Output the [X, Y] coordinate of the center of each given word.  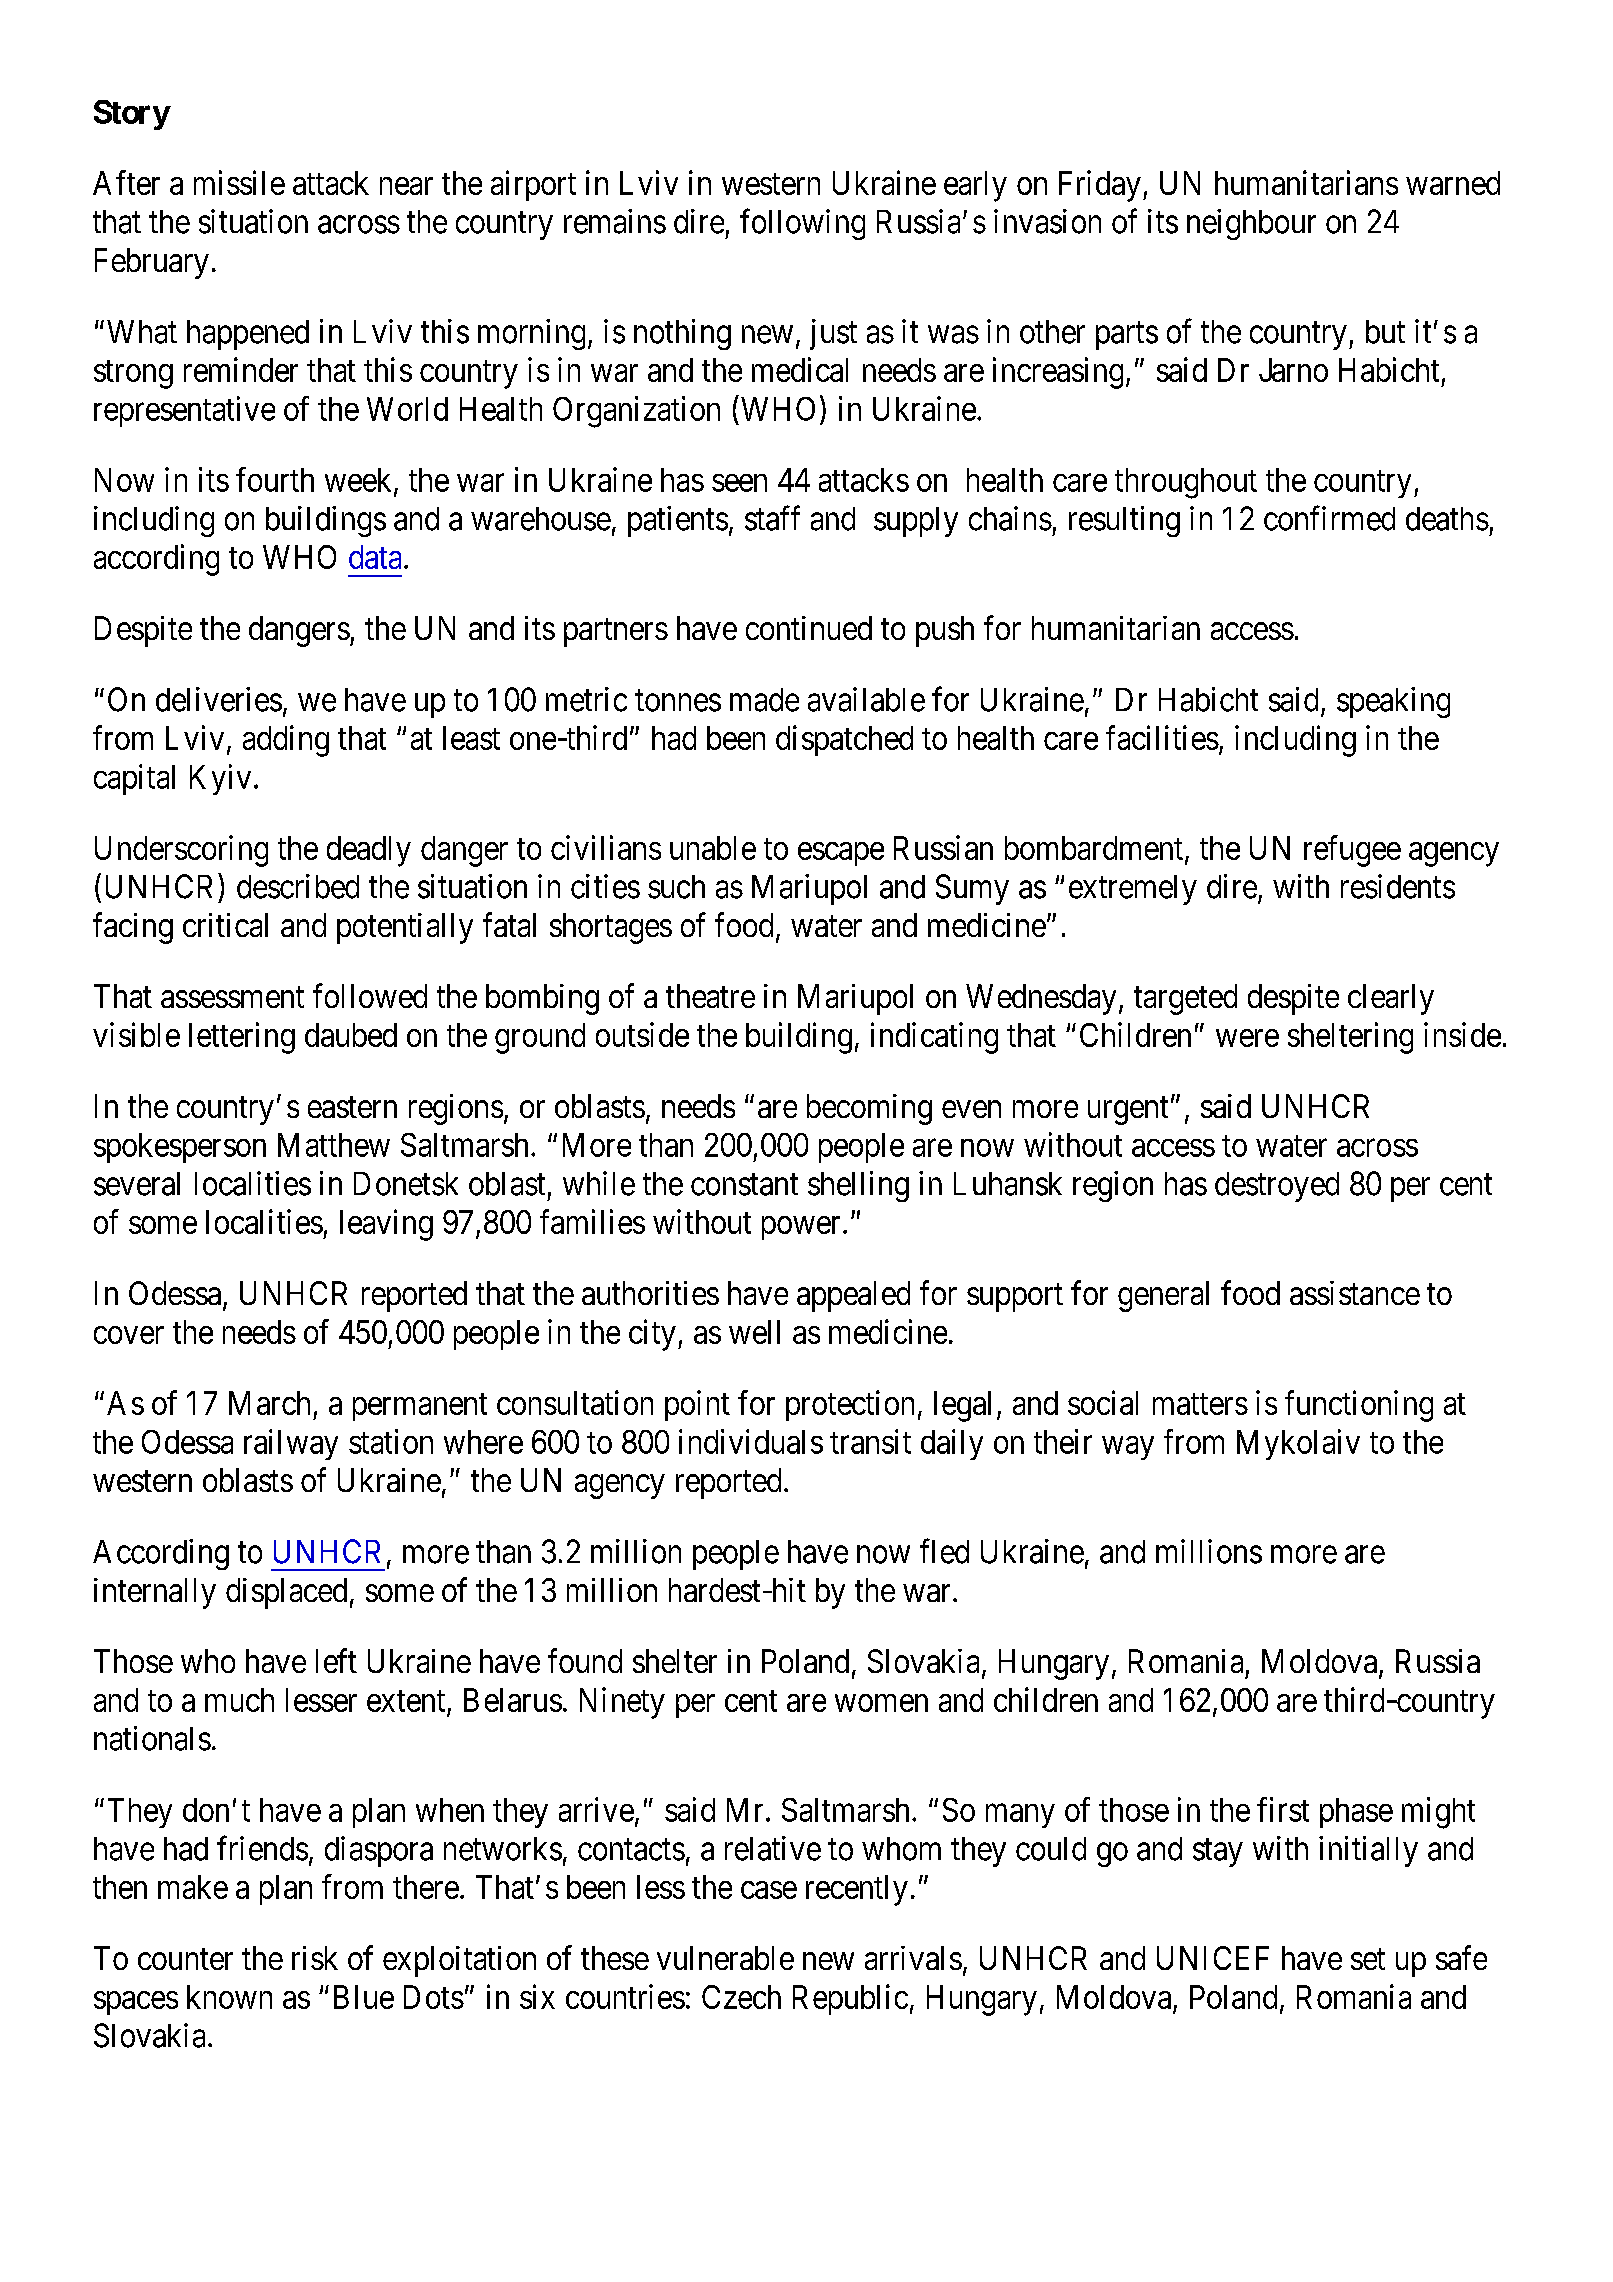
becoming [869, 1109]
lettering [242, 1038]
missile [239, 182]
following [802, 224]
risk [315, 1958]
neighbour [1251, 224]
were [1247, 1038]
